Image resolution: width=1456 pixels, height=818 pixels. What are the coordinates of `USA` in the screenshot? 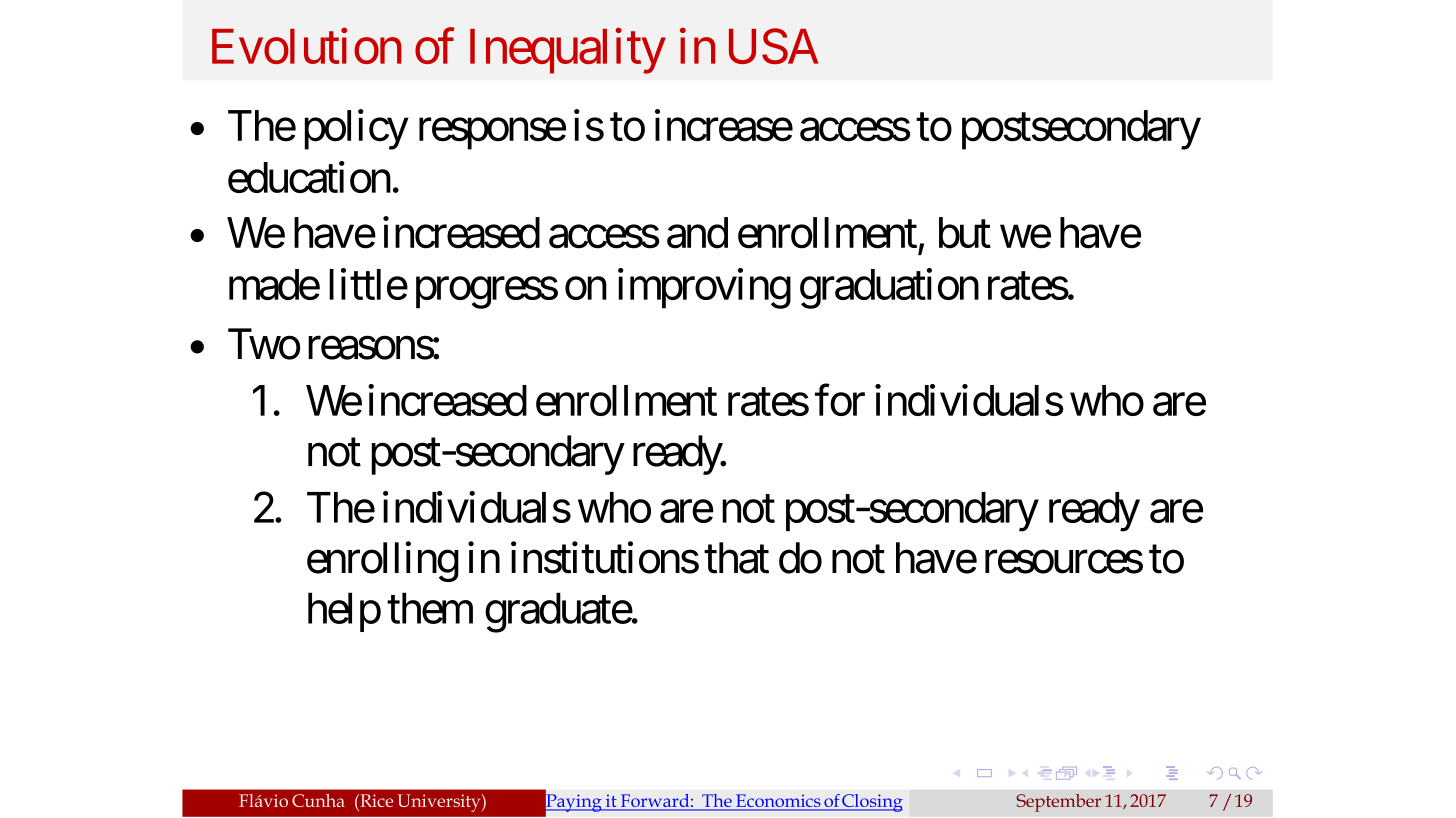 It's located at (773, 46).
